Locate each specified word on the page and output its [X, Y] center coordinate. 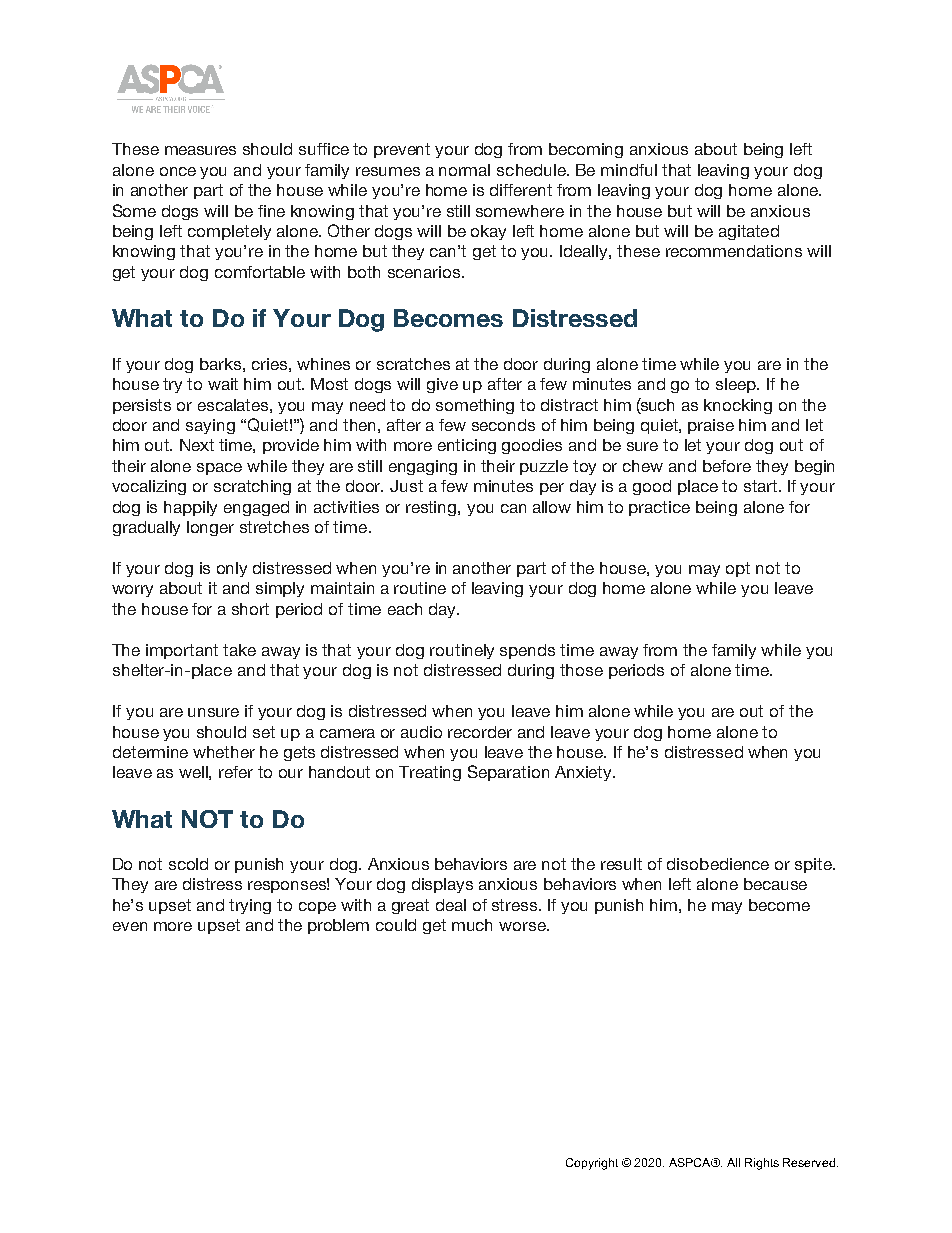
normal [464, 170]
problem [338, 926]
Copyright [592, 1164]
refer [236, 772]
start [762, 486]
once [178, 171]
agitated [749, 232]
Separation [508, 773]
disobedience [718, 864]
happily [190, 508]
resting [432, 508]
